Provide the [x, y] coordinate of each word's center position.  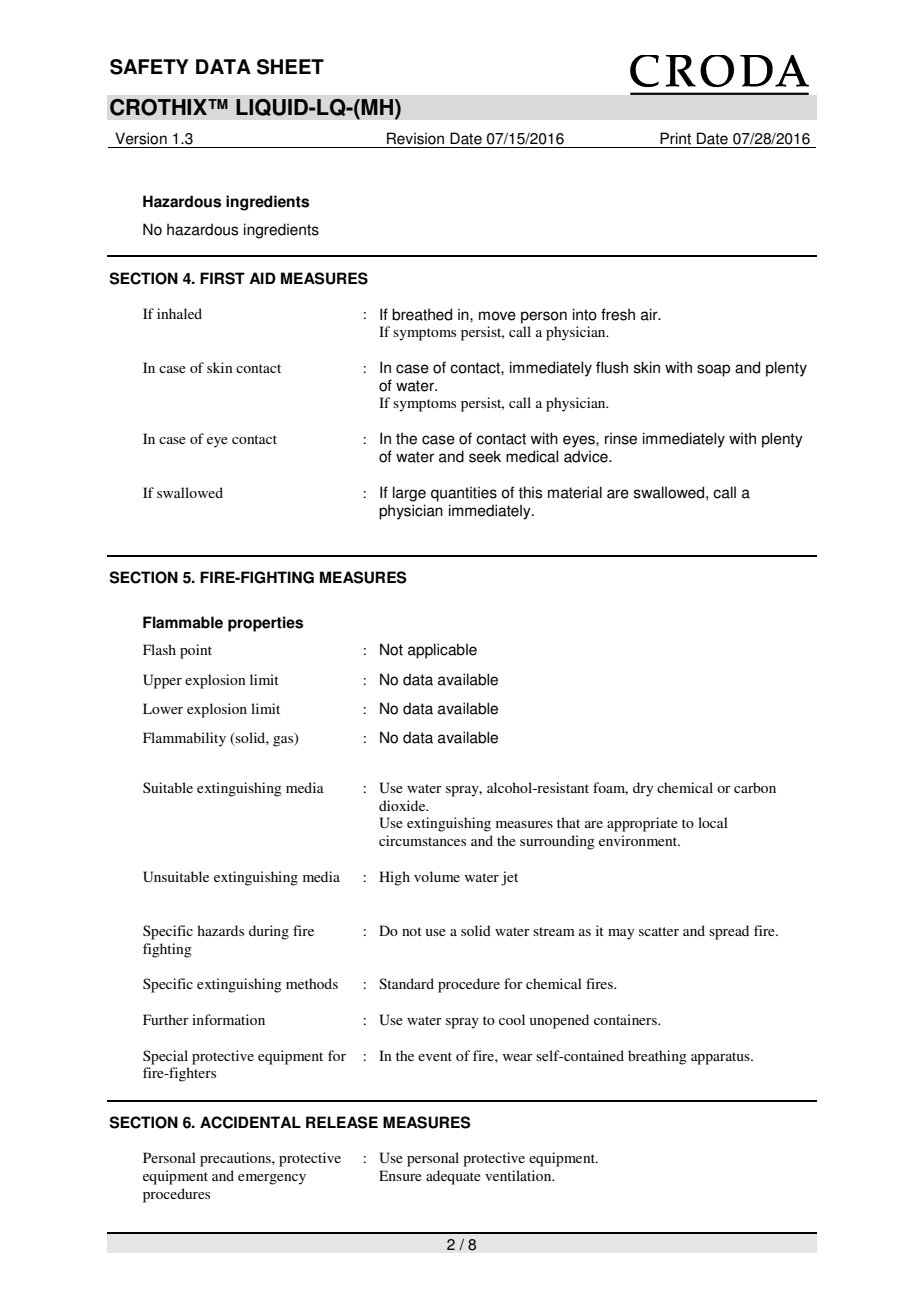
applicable [442, 651]
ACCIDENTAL [250, 1122]
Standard [406, 983]
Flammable [183, 622]
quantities [464, 494]
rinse [621, 438]
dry [643, 789]
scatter [659, 931]
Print [675, 138]
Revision [415, 138]
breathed [422, 314]
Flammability [184, 739]
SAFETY [149, 67]
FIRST [222, 278]
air [650, 314]
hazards [220, 930]
